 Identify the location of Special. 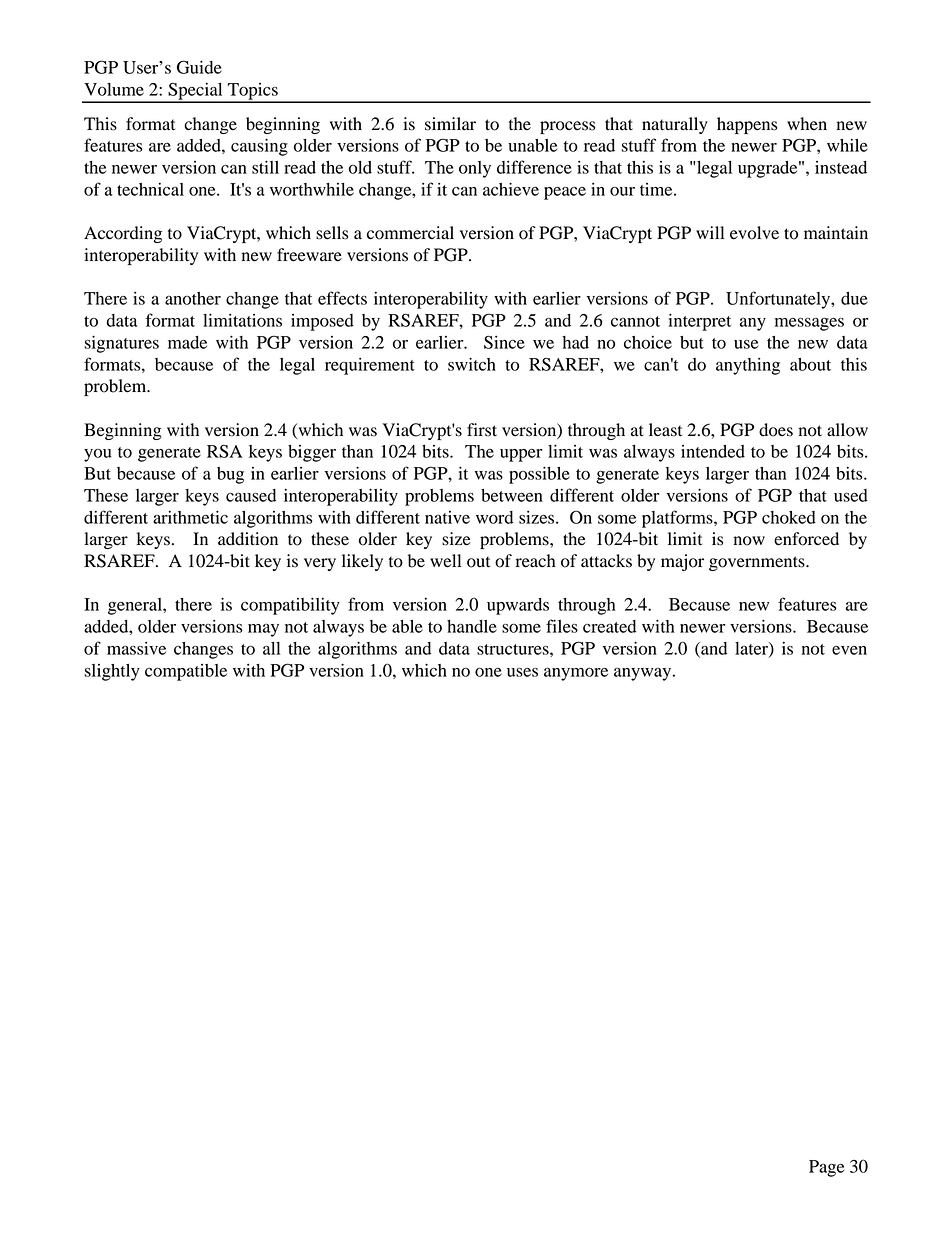
(195, 92).
